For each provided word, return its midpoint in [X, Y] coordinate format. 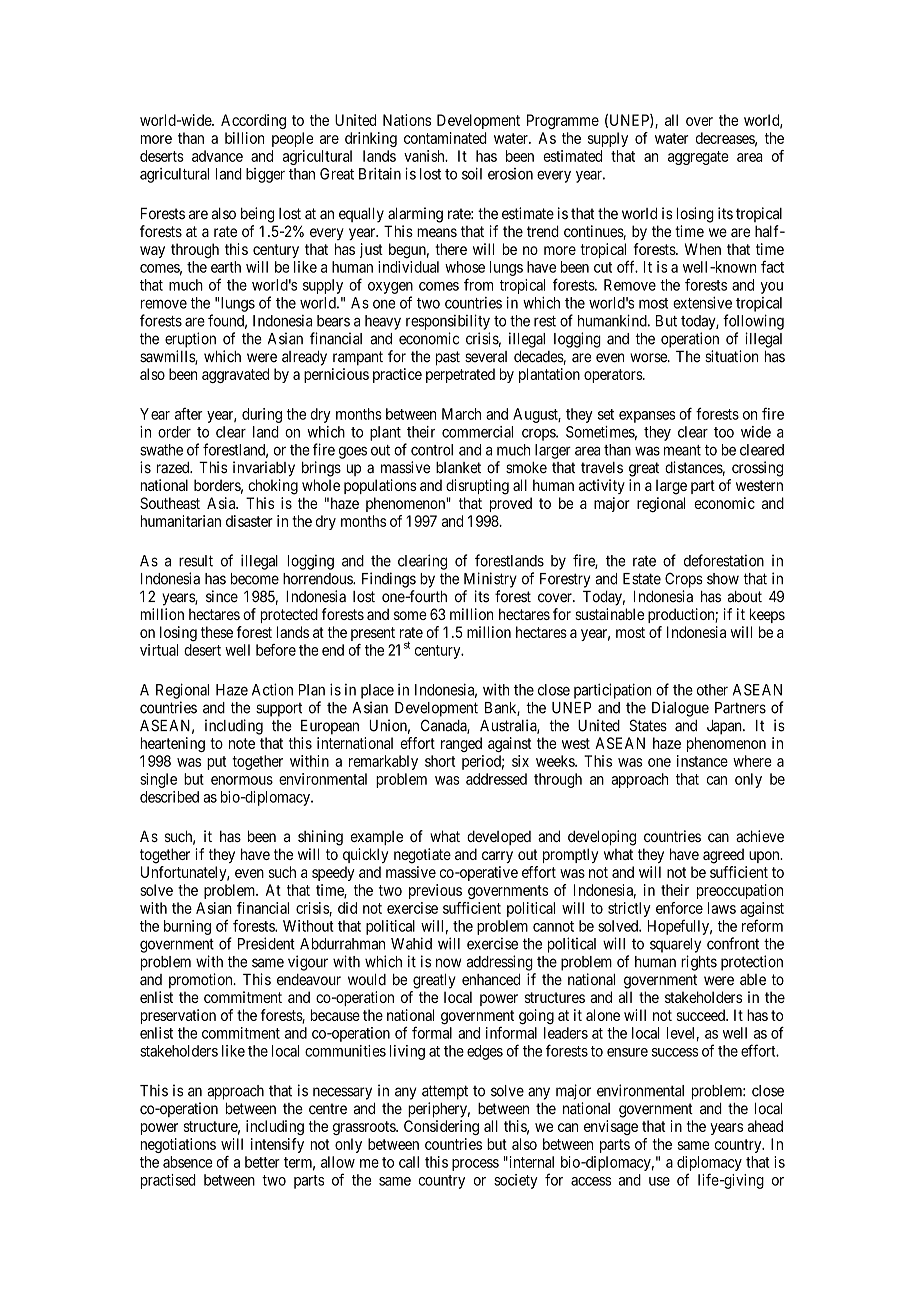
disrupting [477, 487]
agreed [723, 856]
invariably [264, 469]
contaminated [445, 138]
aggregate [698, 158]
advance [217, 156]
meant [682, 450]
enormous [242, 780]
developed [499, 837]
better [262, 1162]
